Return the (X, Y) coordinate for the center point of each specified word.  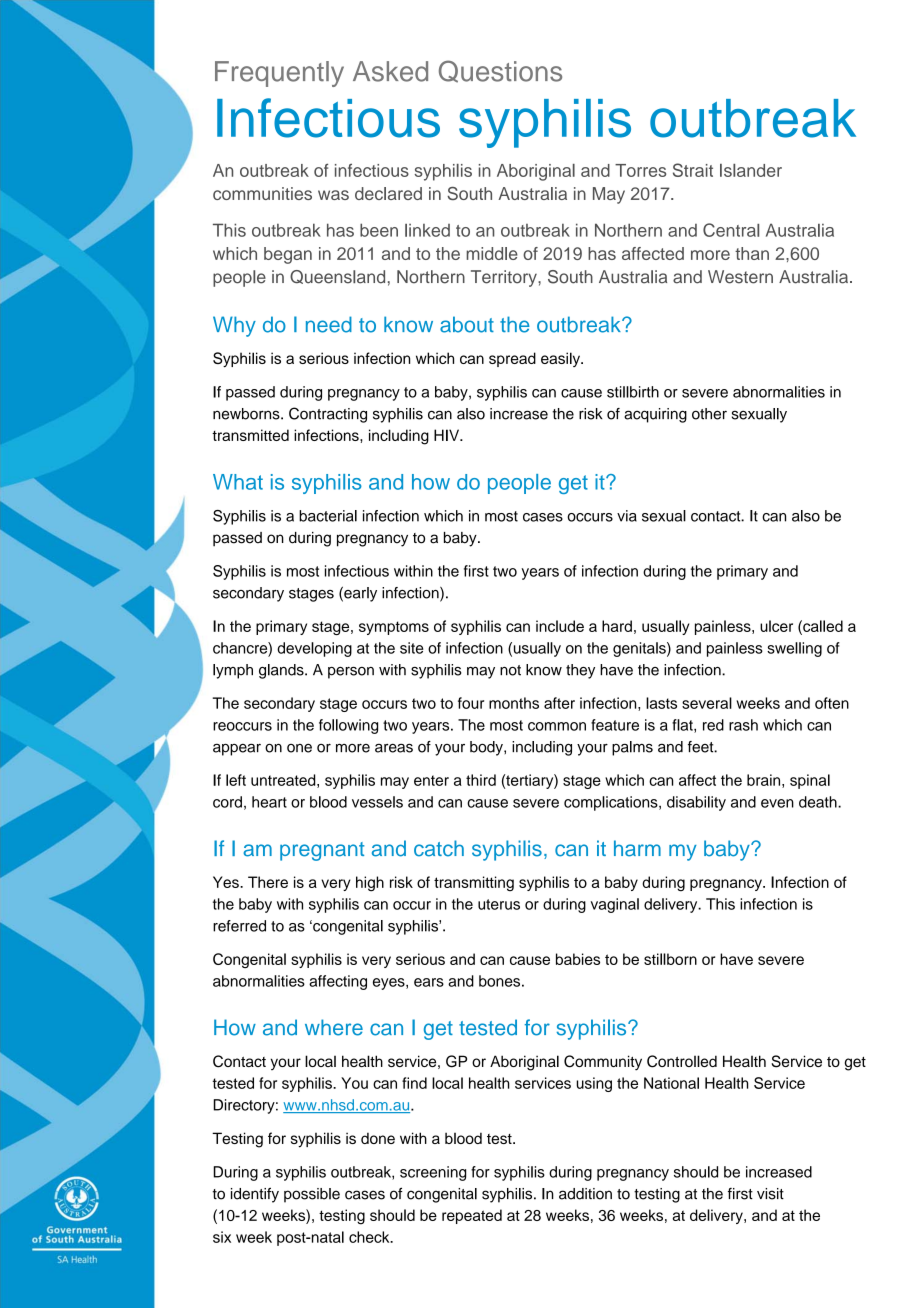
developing (314, 649)
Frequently (279, 74)
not (510, 670)
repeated (472, 1216)
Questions (500, 71)
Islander (751, 170)
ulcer (776, 626)
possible (312, 1195)
